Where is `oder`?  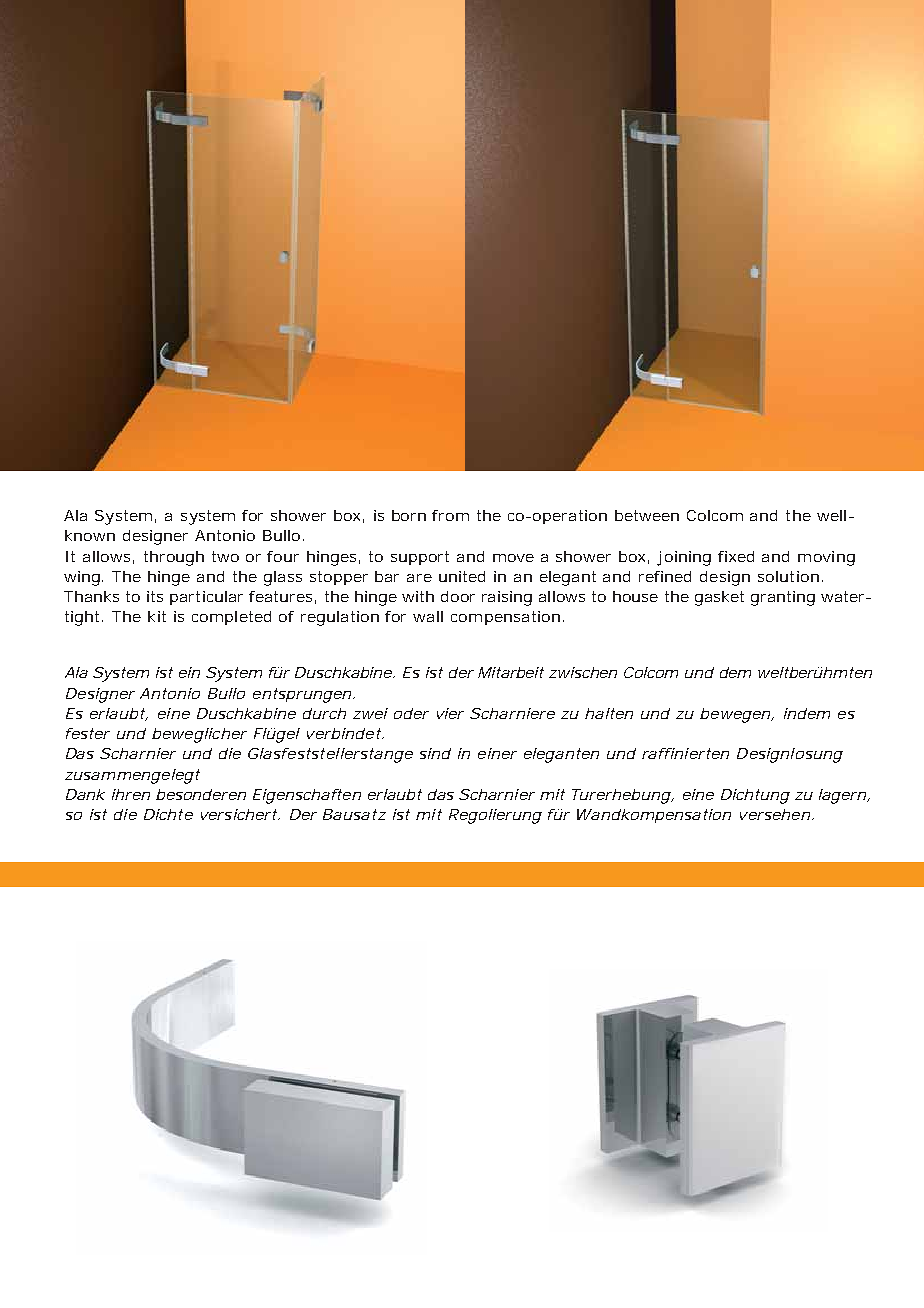
oder is located at coordinates (411, 713).
